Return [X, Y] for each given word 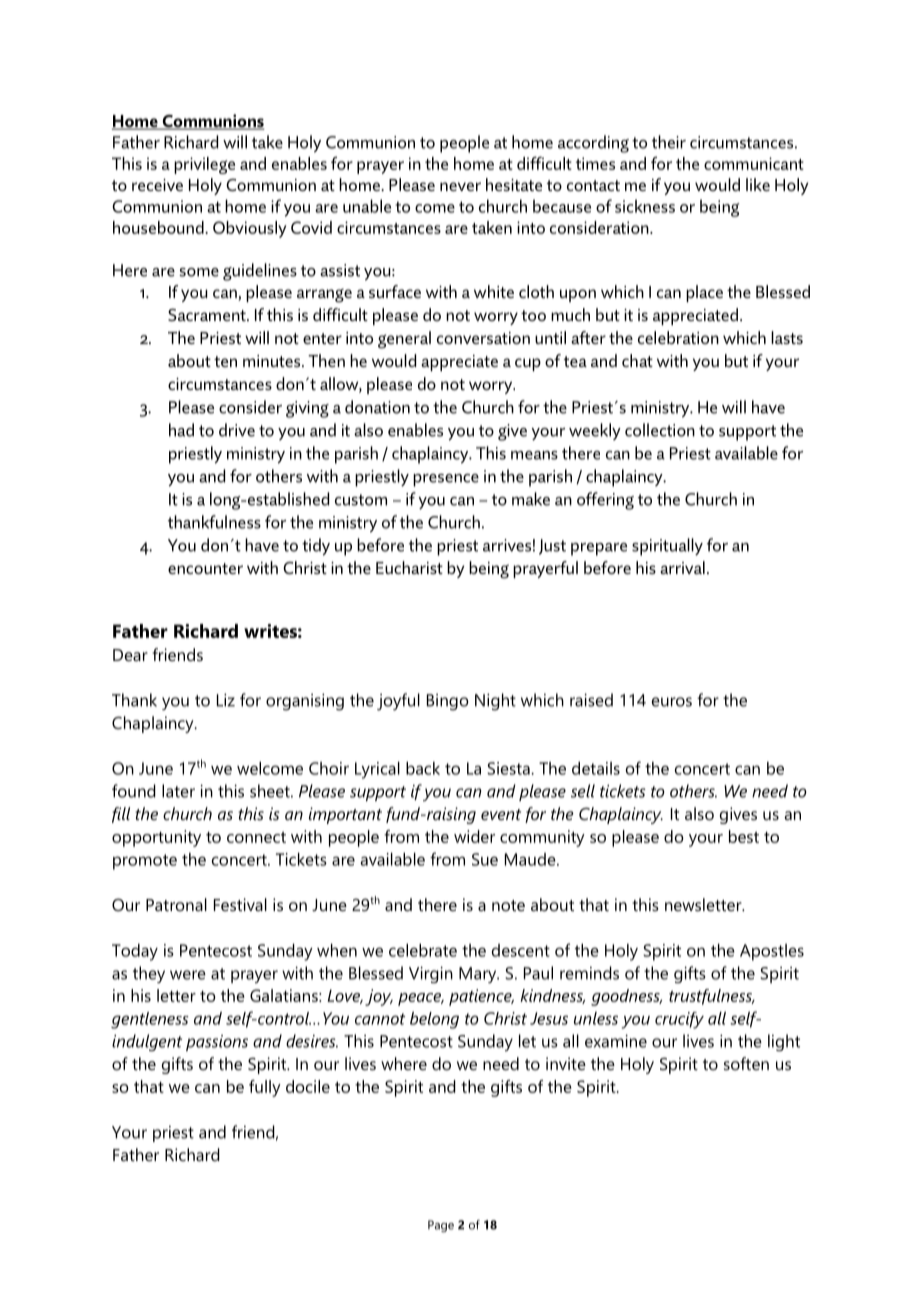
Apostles [772, 952]
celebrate [423, 950]
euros [672, 702]
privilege [204, 165]
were [188, 975]
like [758, 184]
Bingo [448, 702]
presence [446, 480]
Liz [226, 700]
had [181, 430]
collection [660, 430]
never [460, 186]
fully [265, 1088]
